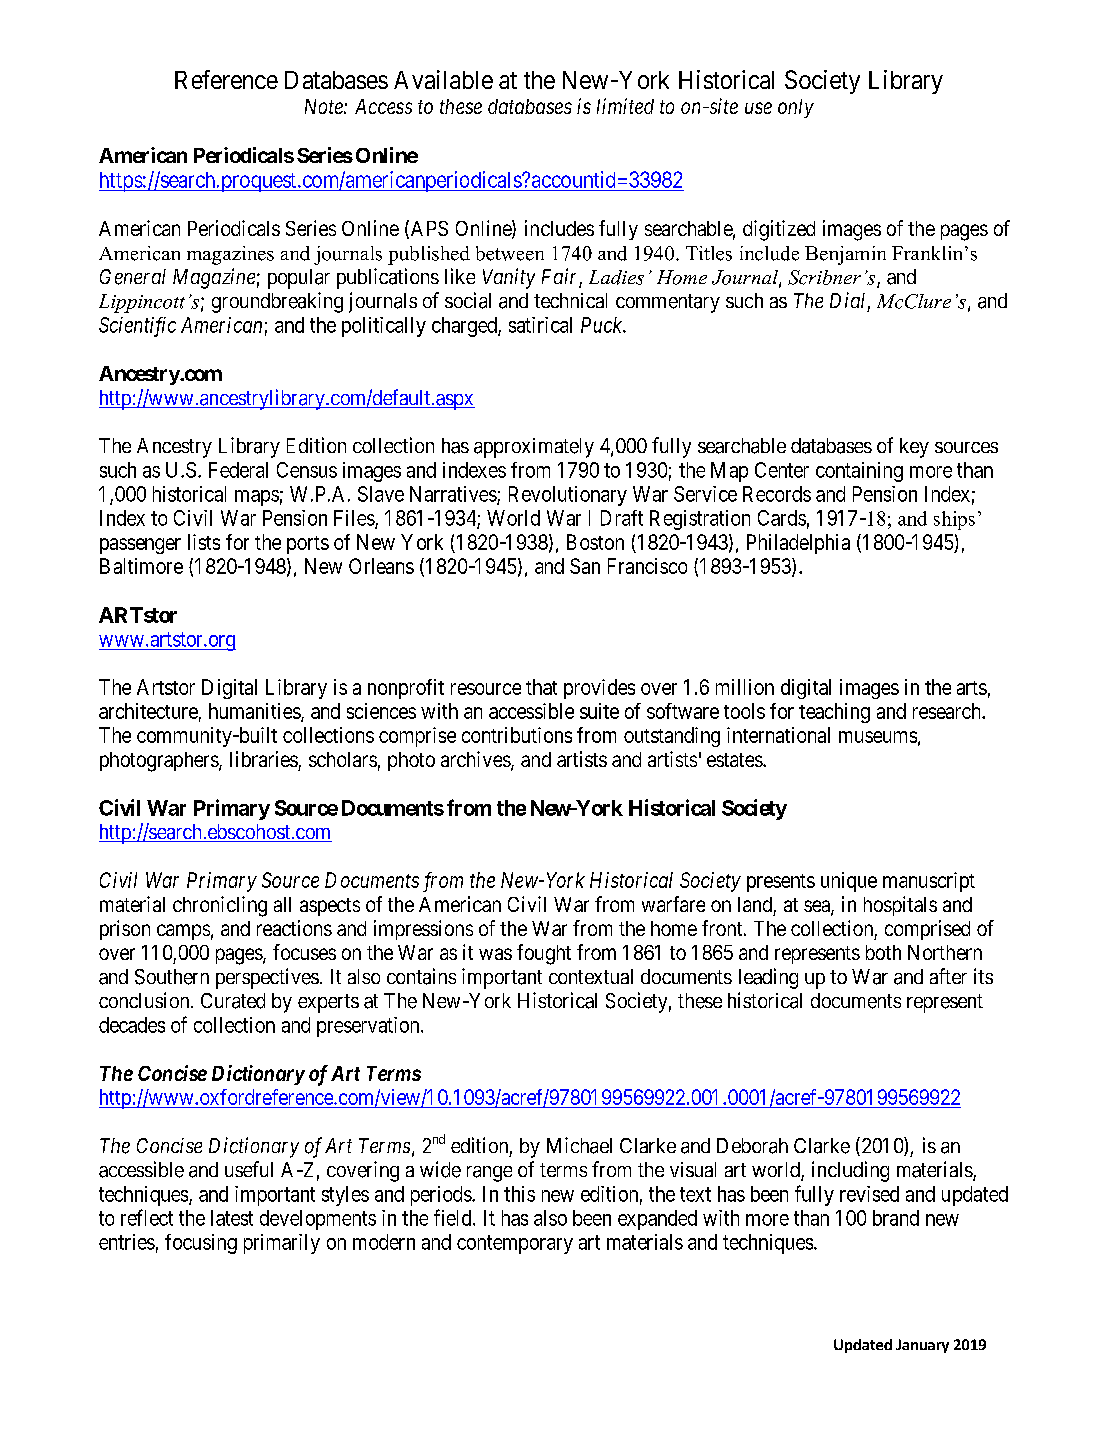 The width and height of the screenshot is (1117, 1445). What do you see at coordinates (796, 108) in the screenshot?
I see `only` at bounding box center [796, 108].
